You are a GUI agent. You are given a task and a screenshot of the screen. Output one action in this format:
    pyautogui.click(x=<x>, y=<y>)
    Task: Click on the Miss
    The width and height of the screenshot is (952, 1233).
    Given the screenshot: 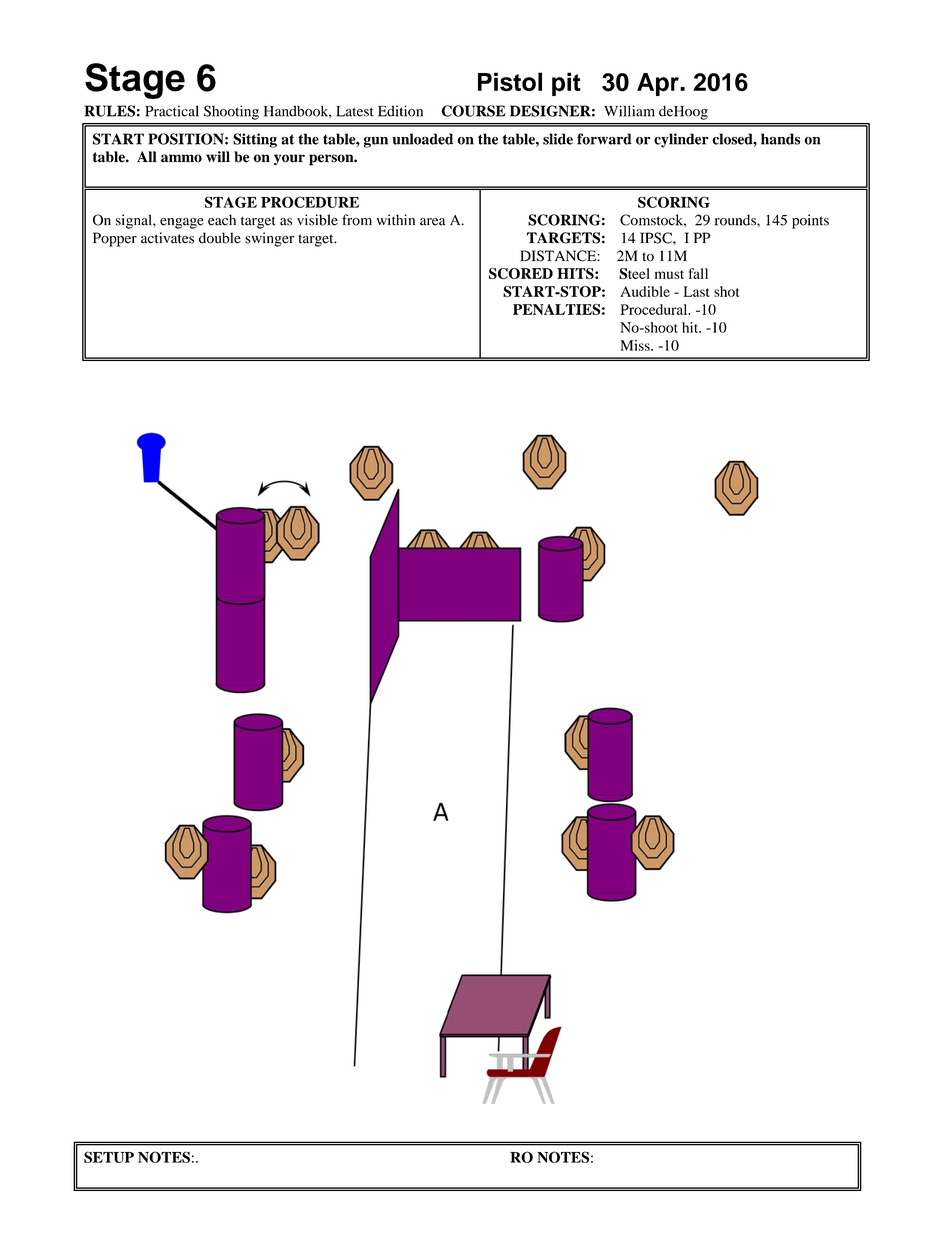 What is the action you would take?
    pyautogui.click(x=636, y=345)
